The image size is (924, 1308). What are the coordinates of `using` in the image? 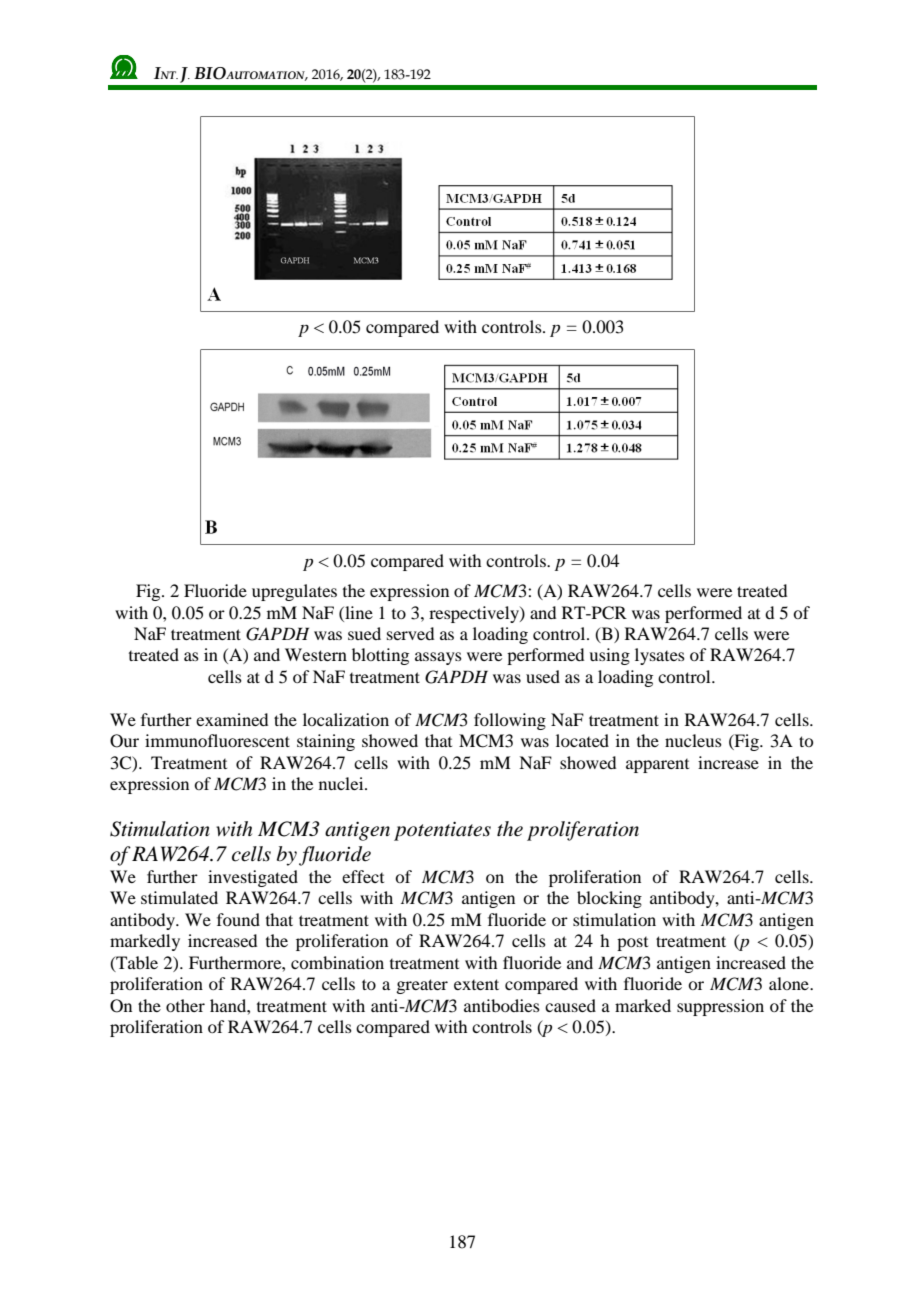 It's located at (609, 656).
